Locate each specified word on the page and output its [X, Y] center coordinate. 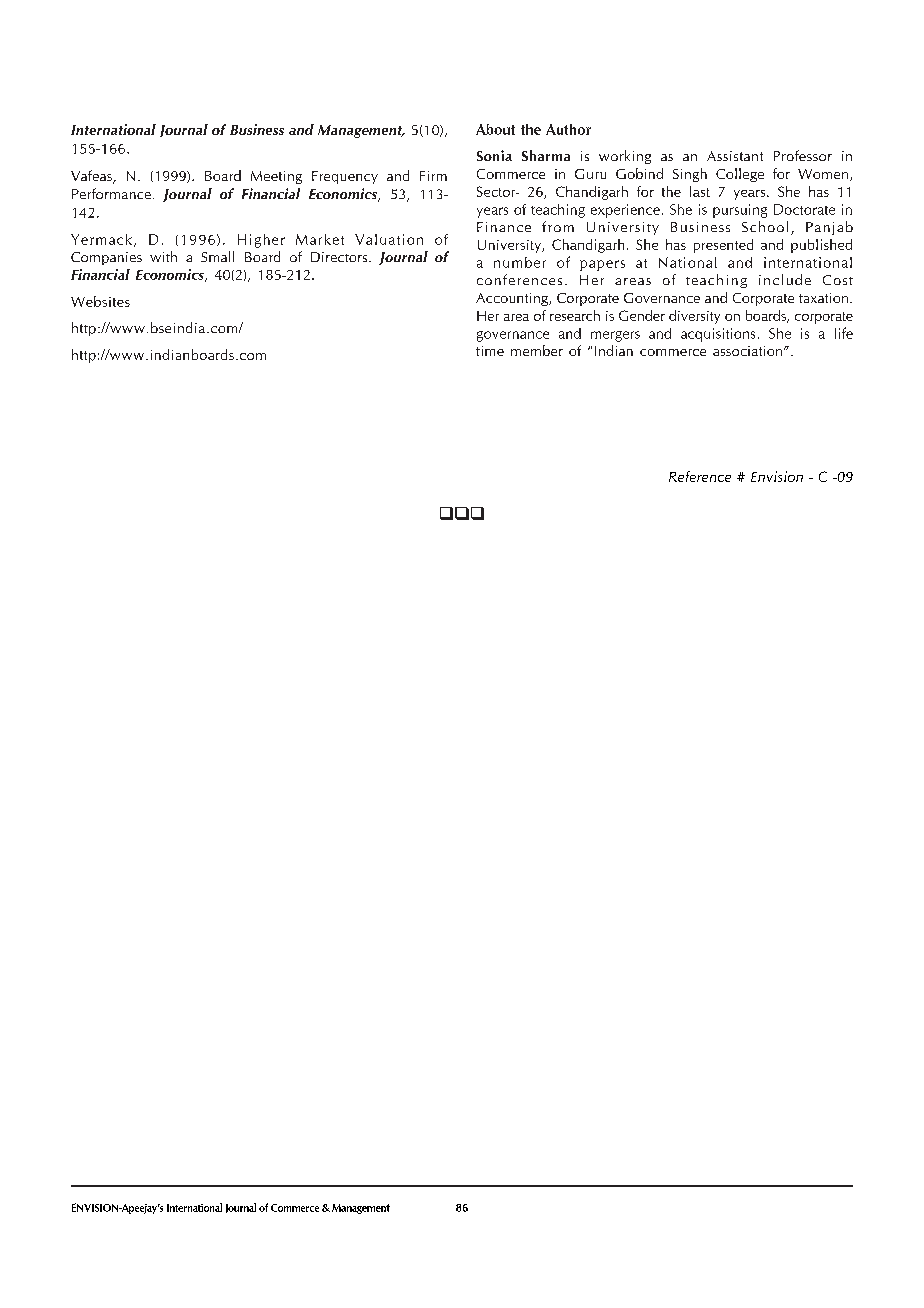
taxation [823, 298]
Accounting [513, 299]
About [495, 129]
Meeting [276, 177]
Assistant [735, 156]
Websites [100, 301]
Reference [700, 476]
